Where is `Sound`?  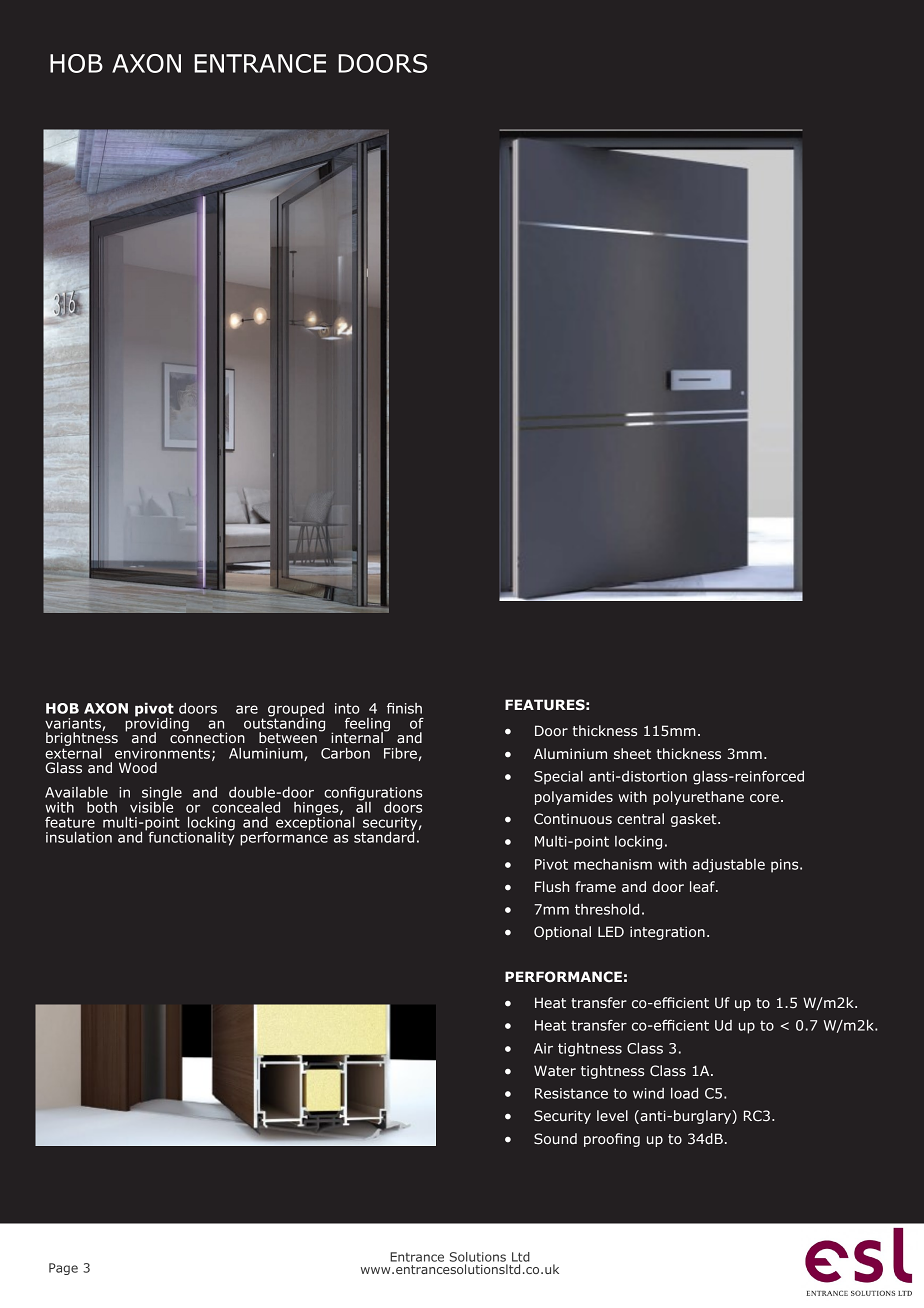 Sound is located at coordinates (555, 1139).
